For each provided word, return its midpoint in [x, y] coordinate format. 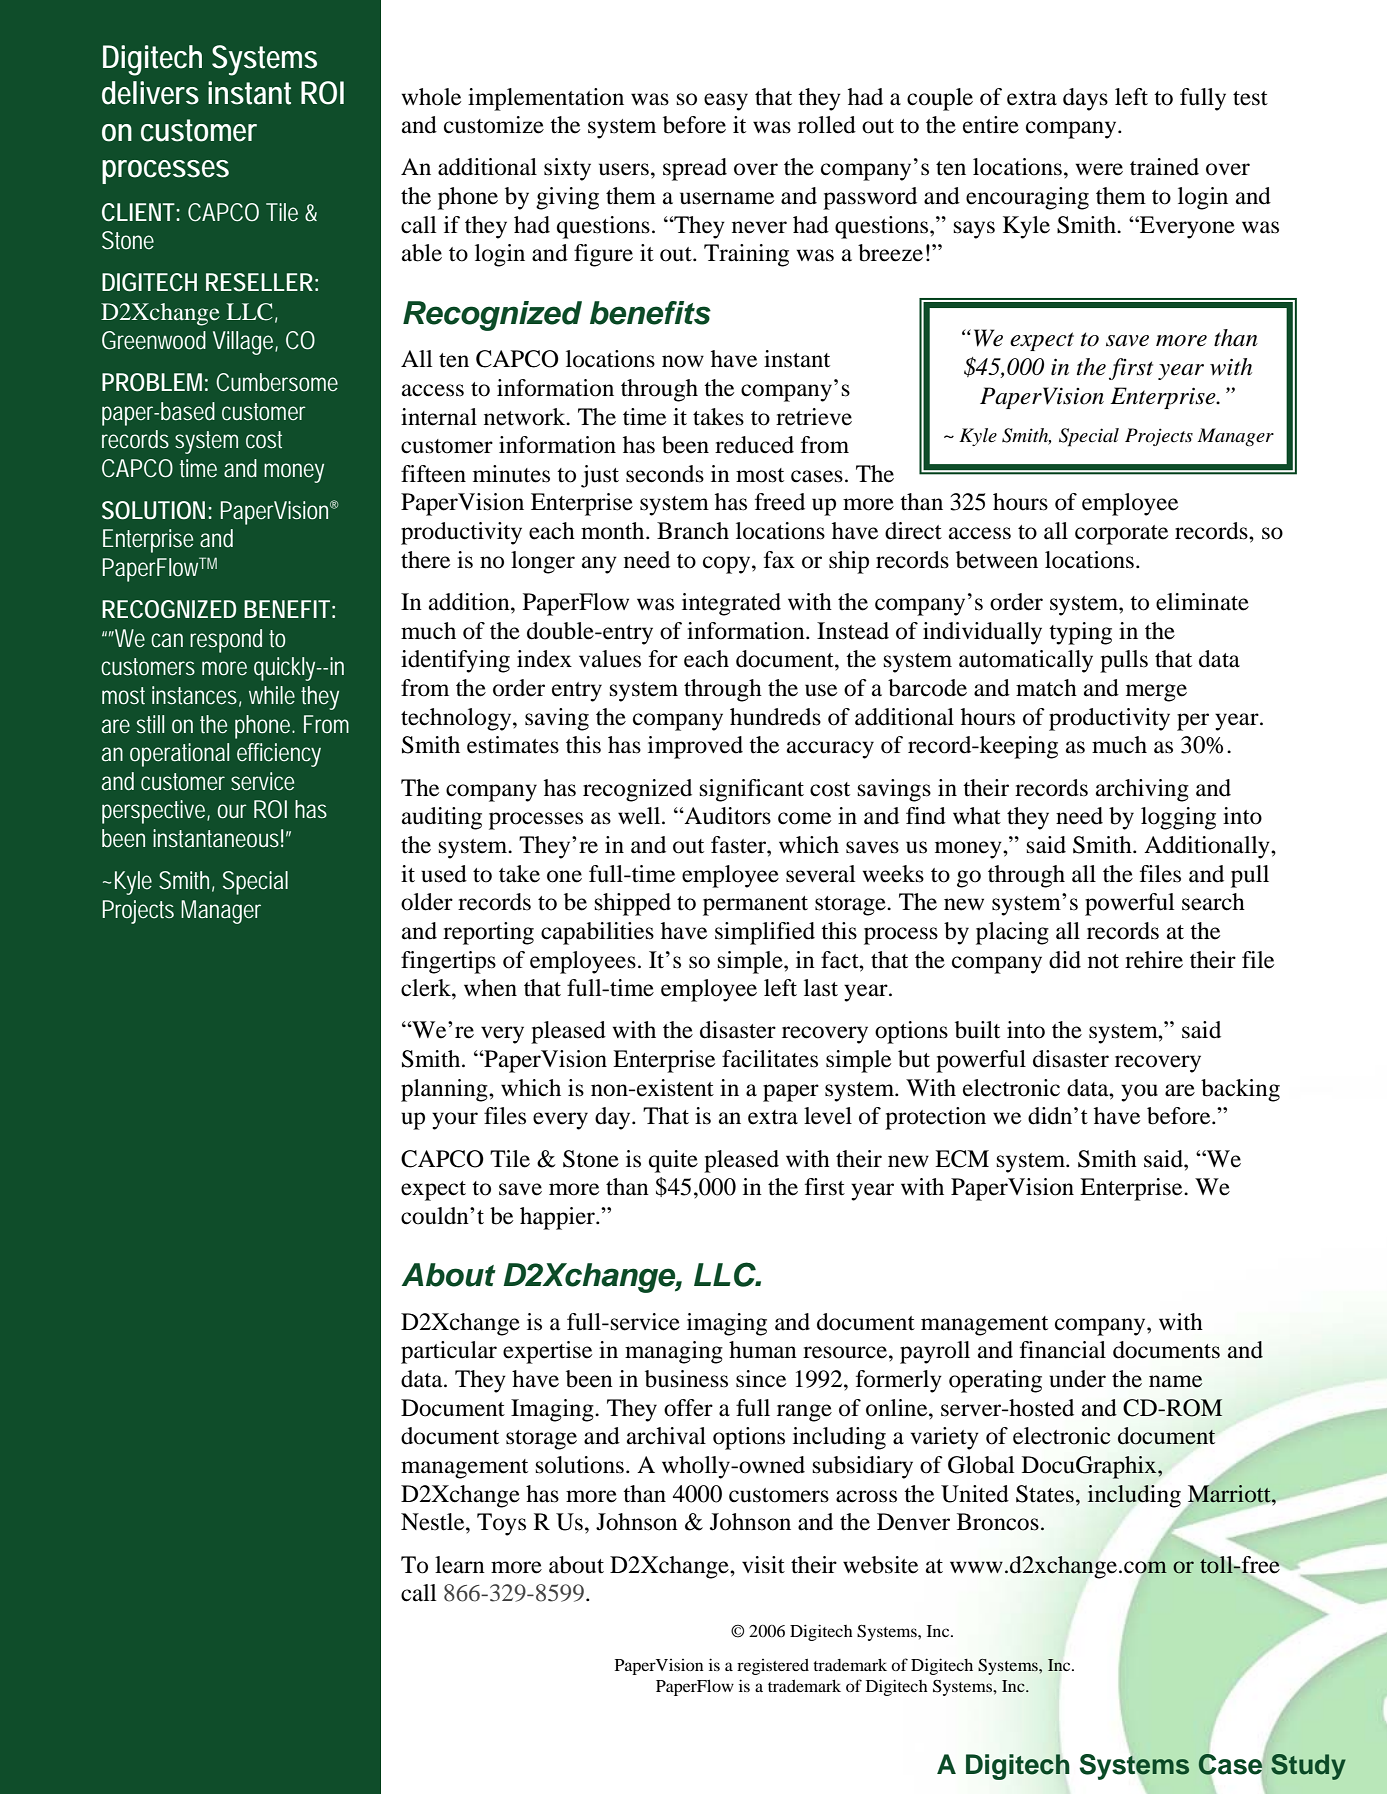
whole [431, 97]
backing [1240, 1090]
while [272, 695]
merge [1156, 693]
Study [1308, 1767]
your [455, 1121]
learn [460, 1565]
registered [773, 1667]
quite [673, 1161]
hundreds [775, 717]
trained [1164, 167]
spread [695, 169]
